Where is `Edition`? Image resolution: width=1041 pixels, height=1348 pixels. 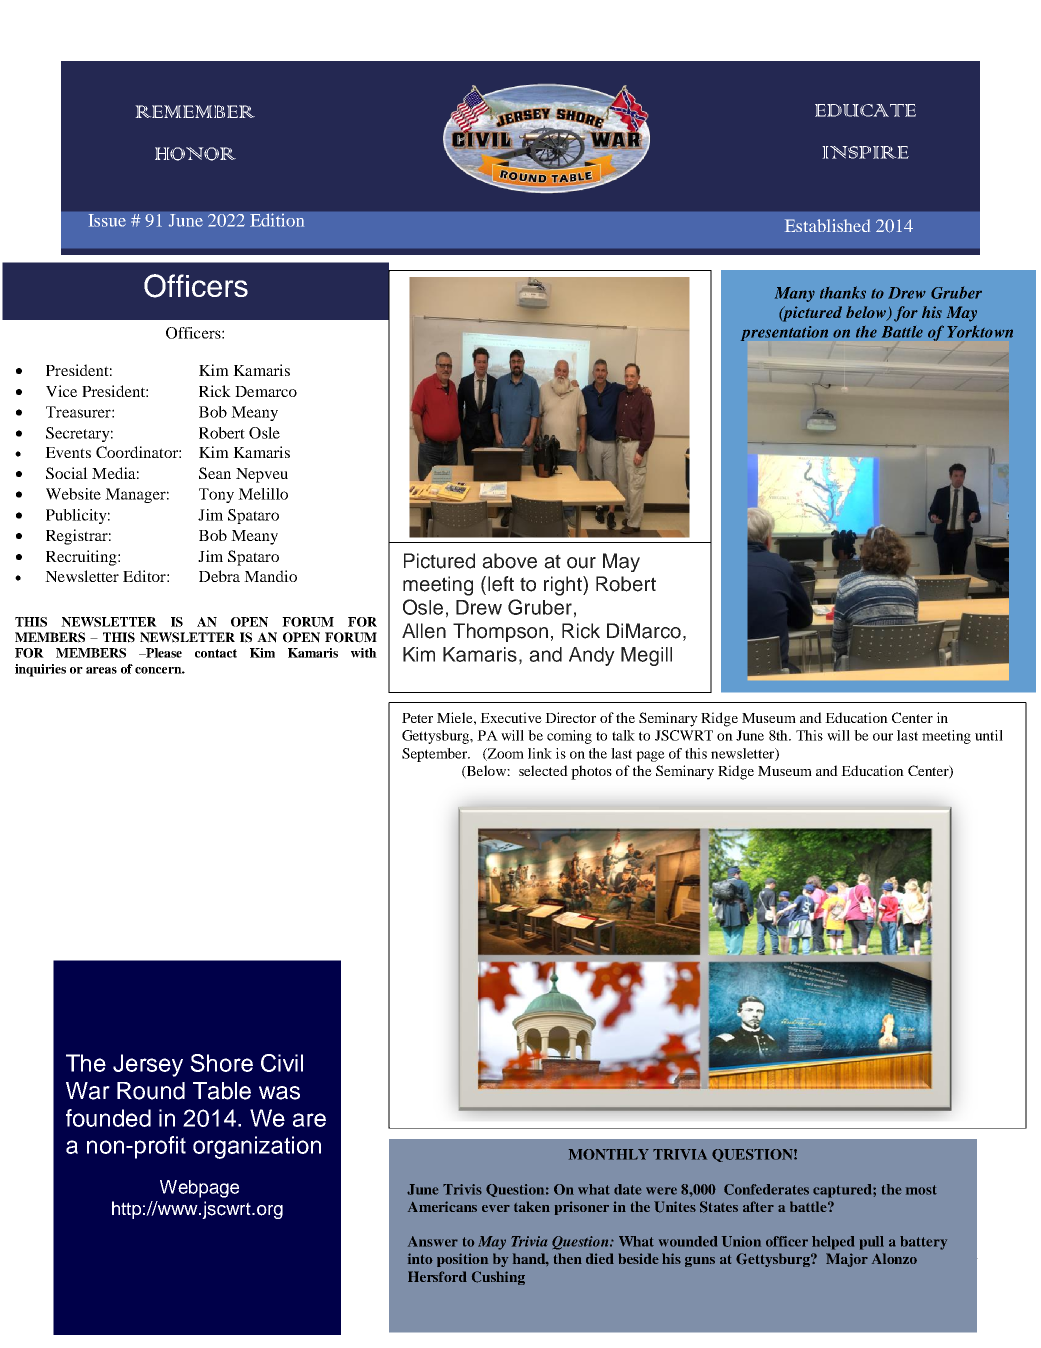 Edition is located at coordinates (277, 220).
